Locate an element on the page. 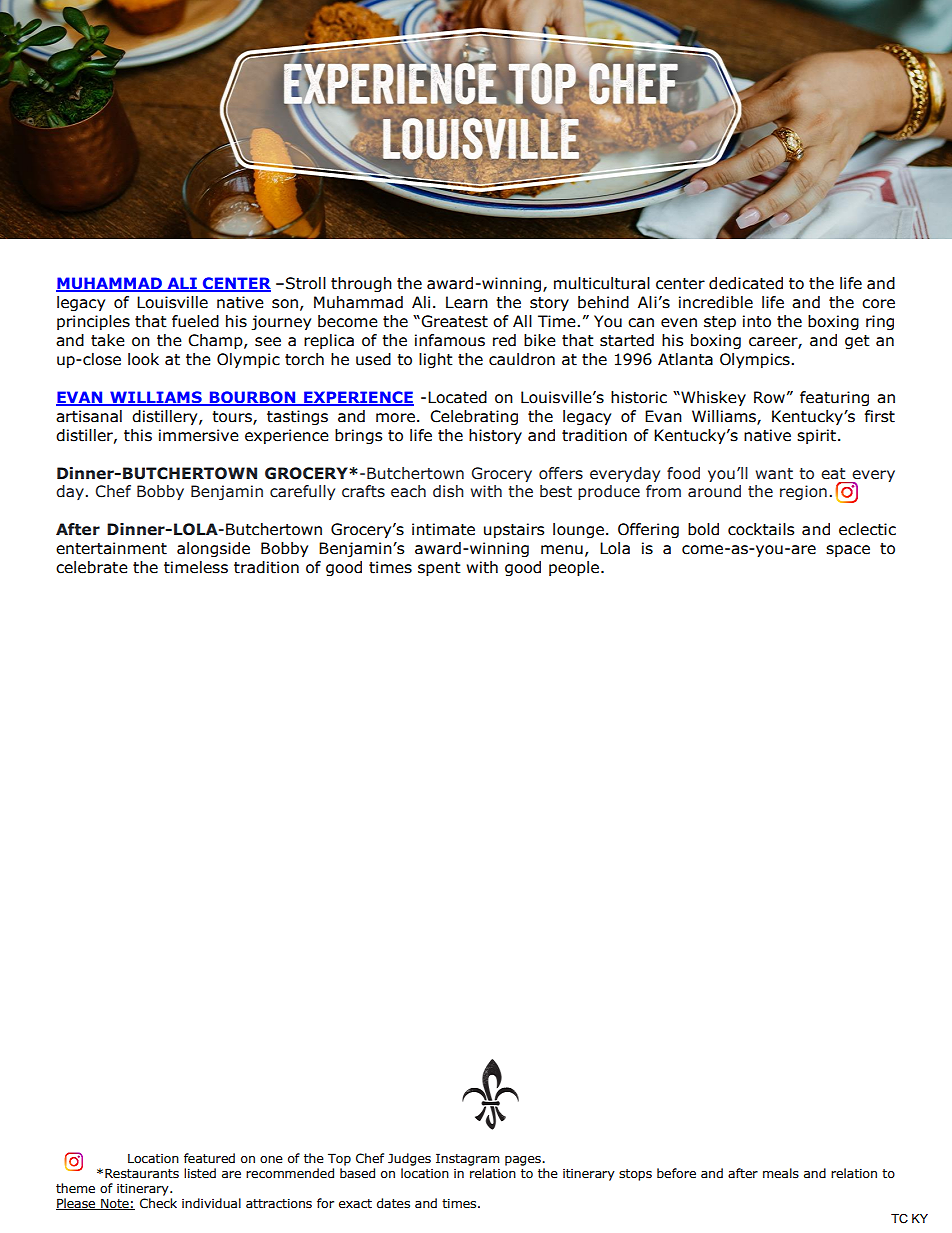 This page has height=1233, width=952. space is located at coordinates (848, 551).
